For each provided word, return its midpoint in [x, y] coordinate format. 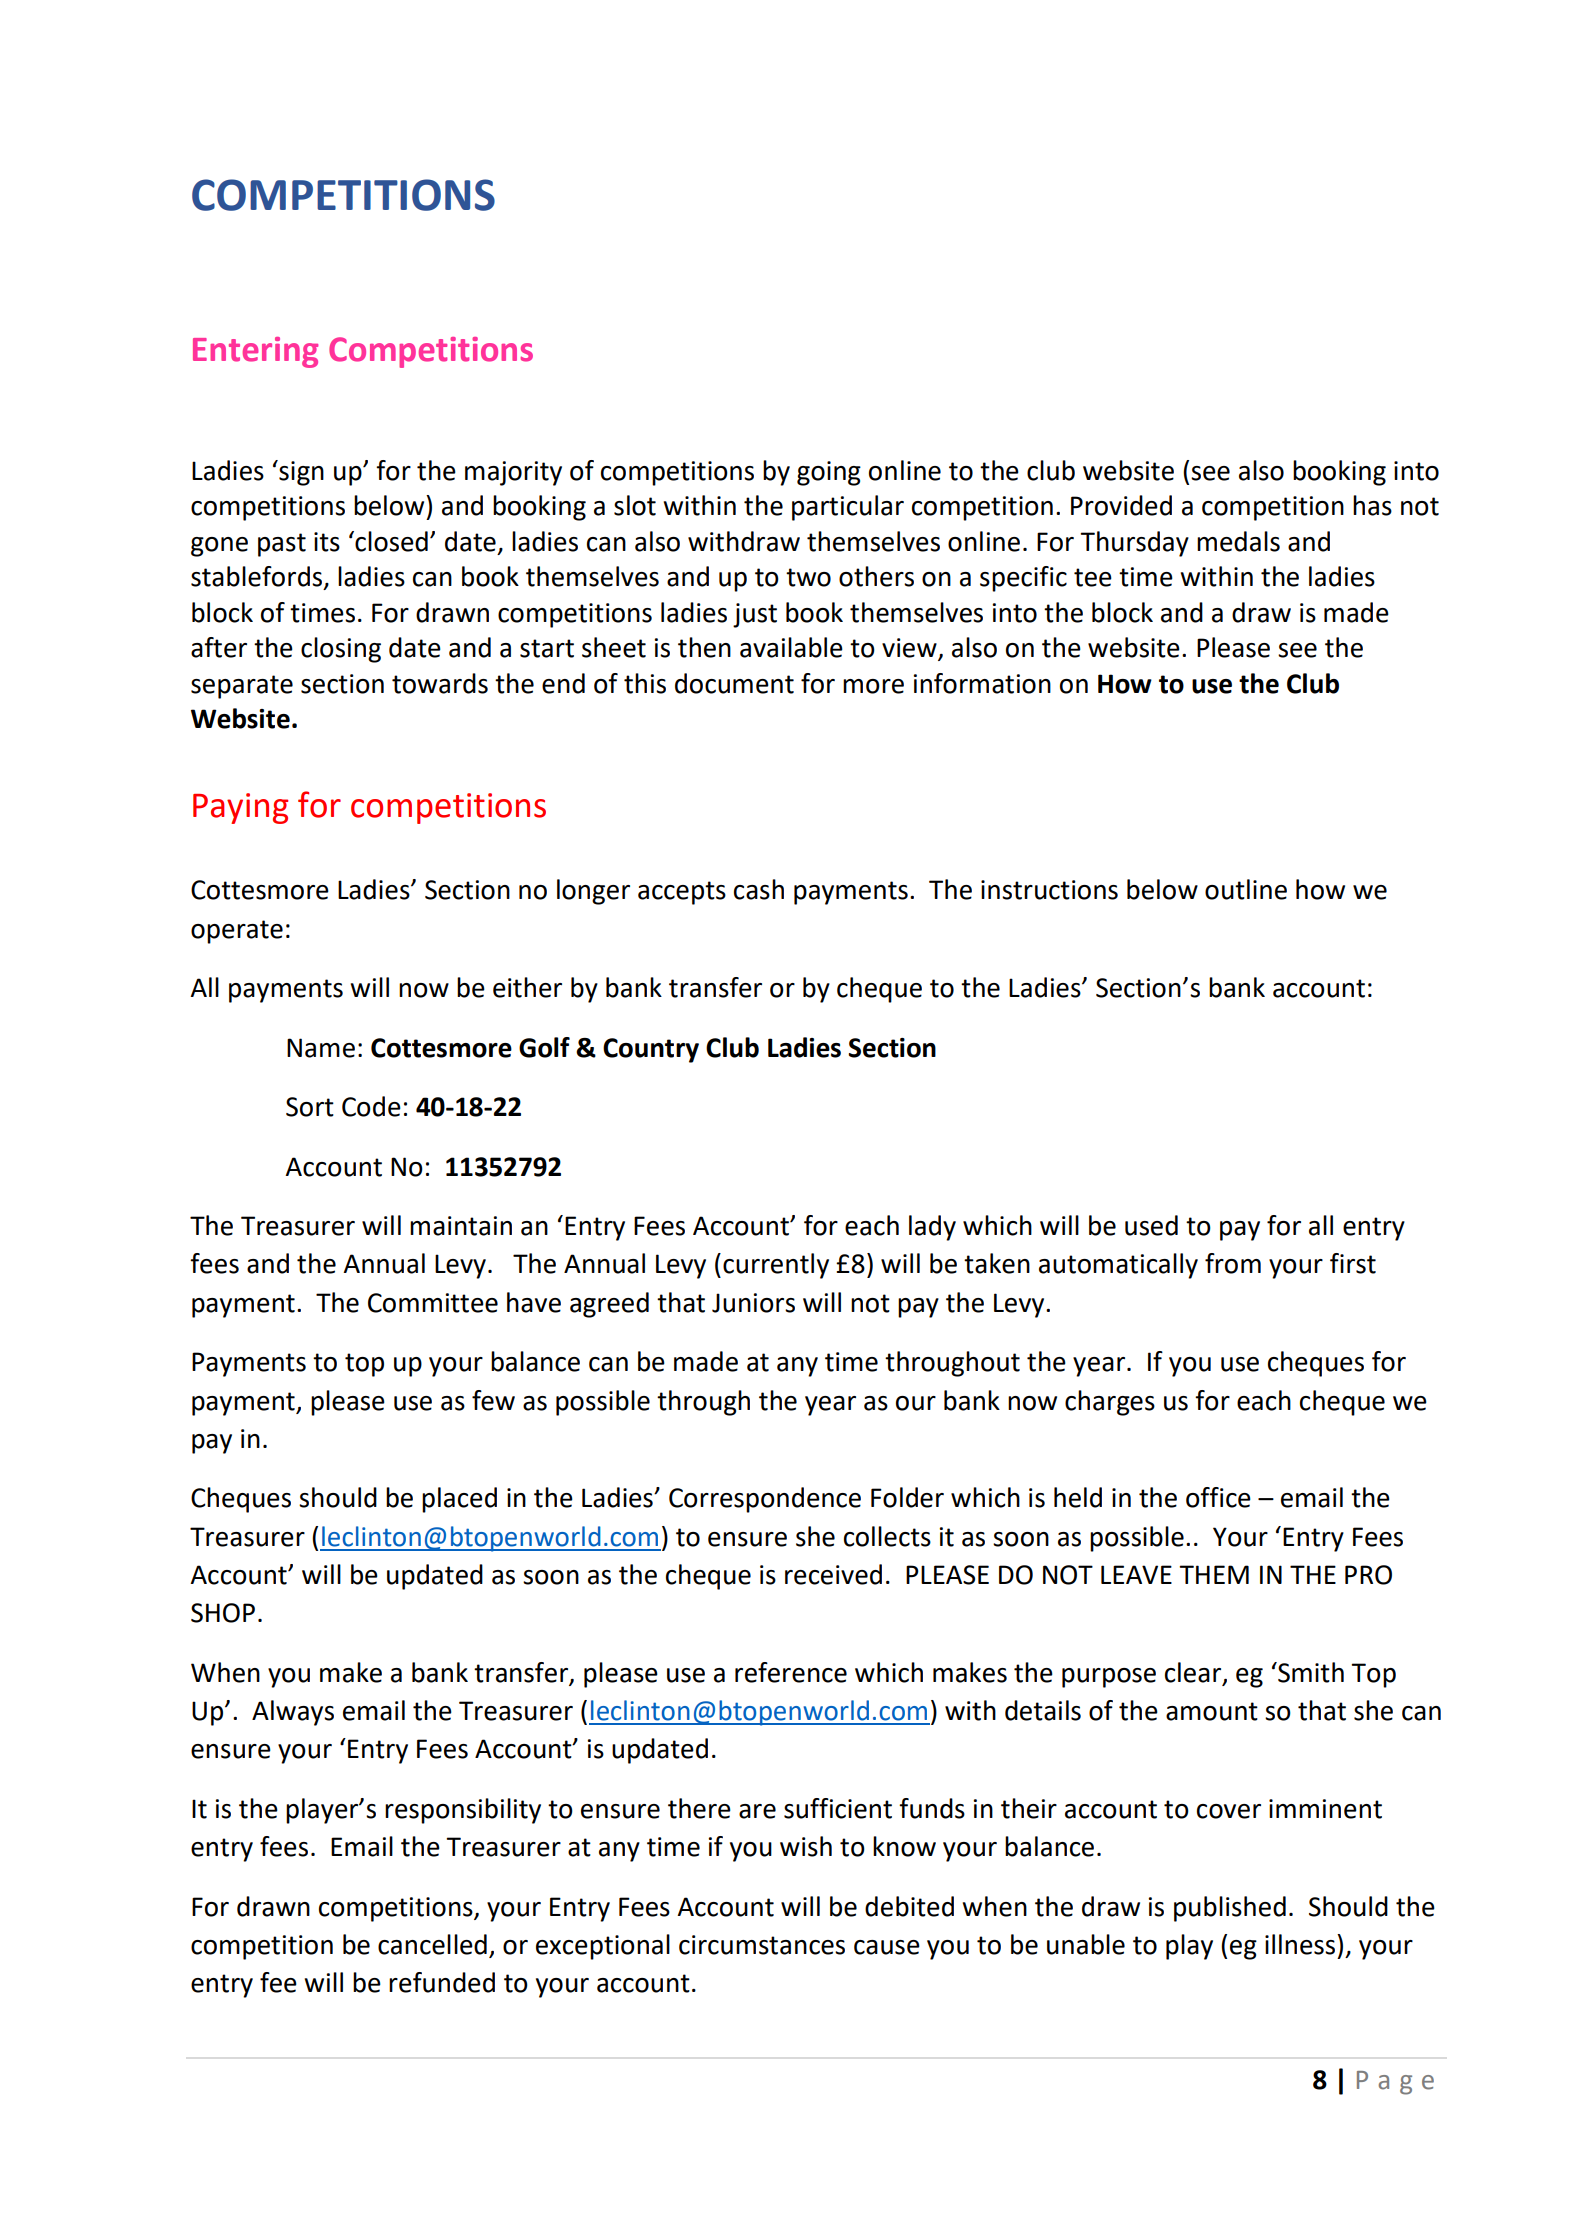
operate [237, 932]
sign [300, 473]
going [829, 473]
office [1218, 1497]
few [493, 1400]
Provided [1121, 505]
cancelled [432, 1944]
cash [759, 889]
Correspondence [765, 1500]
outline [1246, 889]
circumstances [762, 1945]
